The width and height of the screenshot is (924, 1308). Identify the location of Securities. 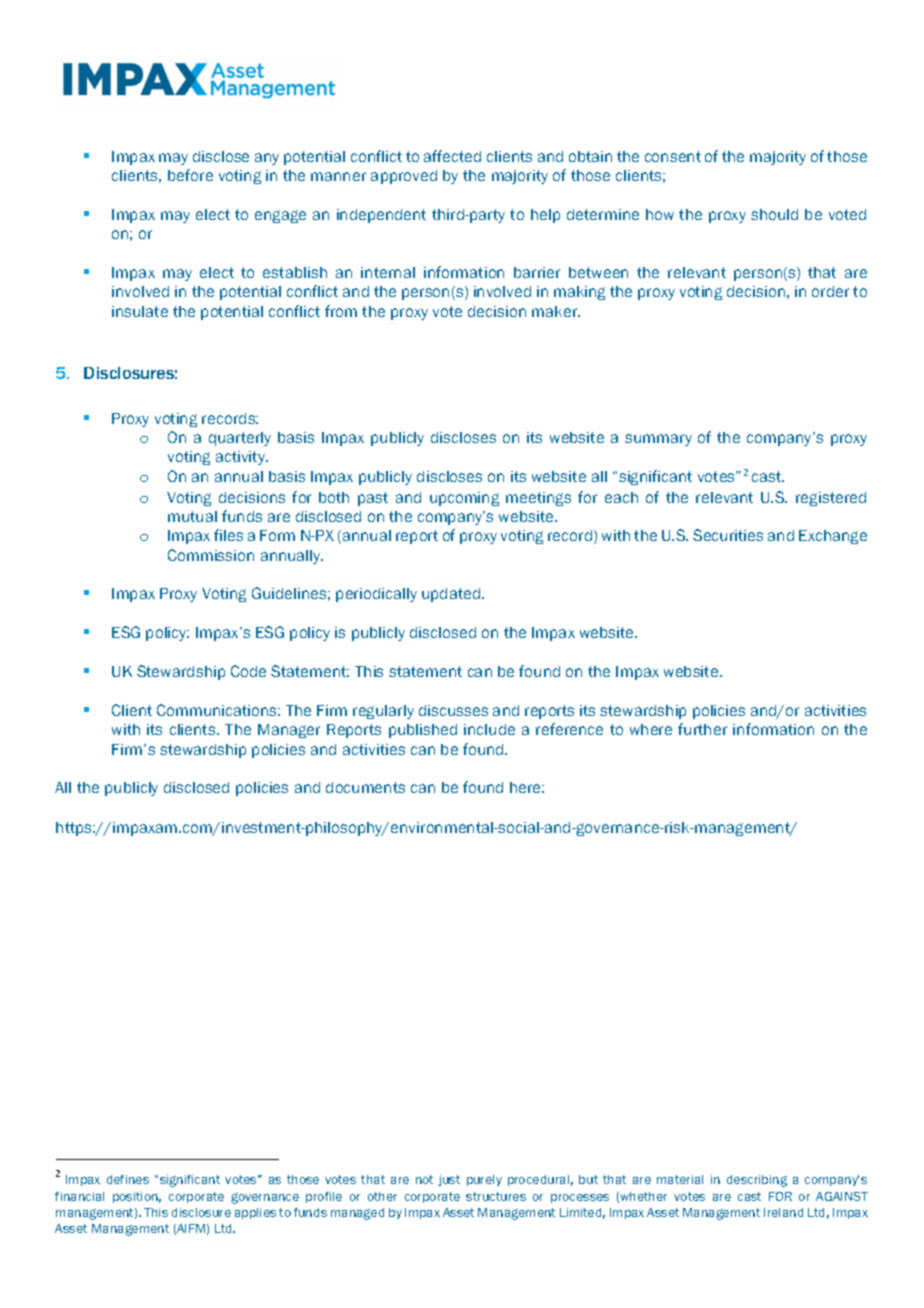
(728, 535).
